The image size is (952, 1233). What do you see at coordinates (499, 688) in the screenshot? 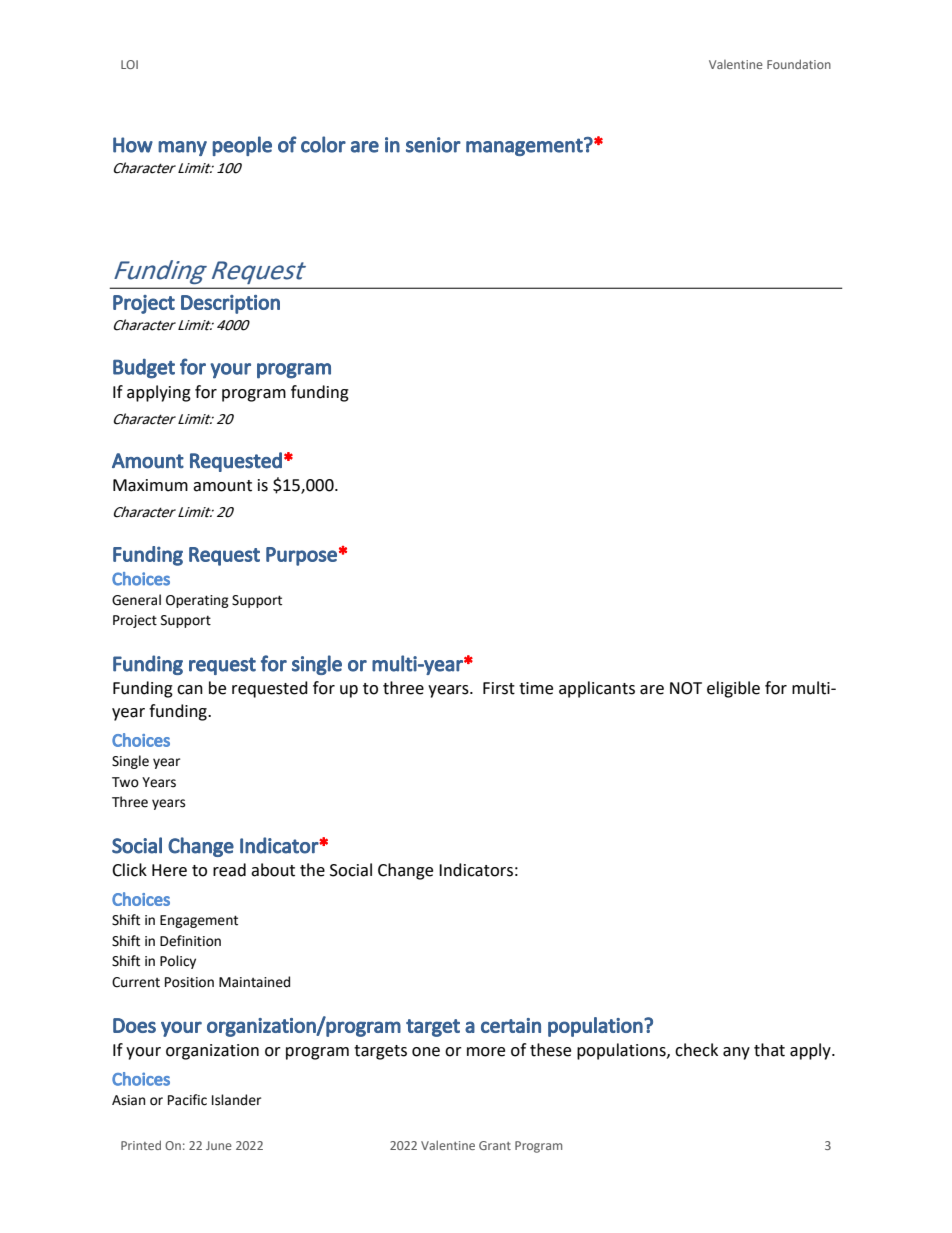
I see `First` at bounding box center [499, 688].
